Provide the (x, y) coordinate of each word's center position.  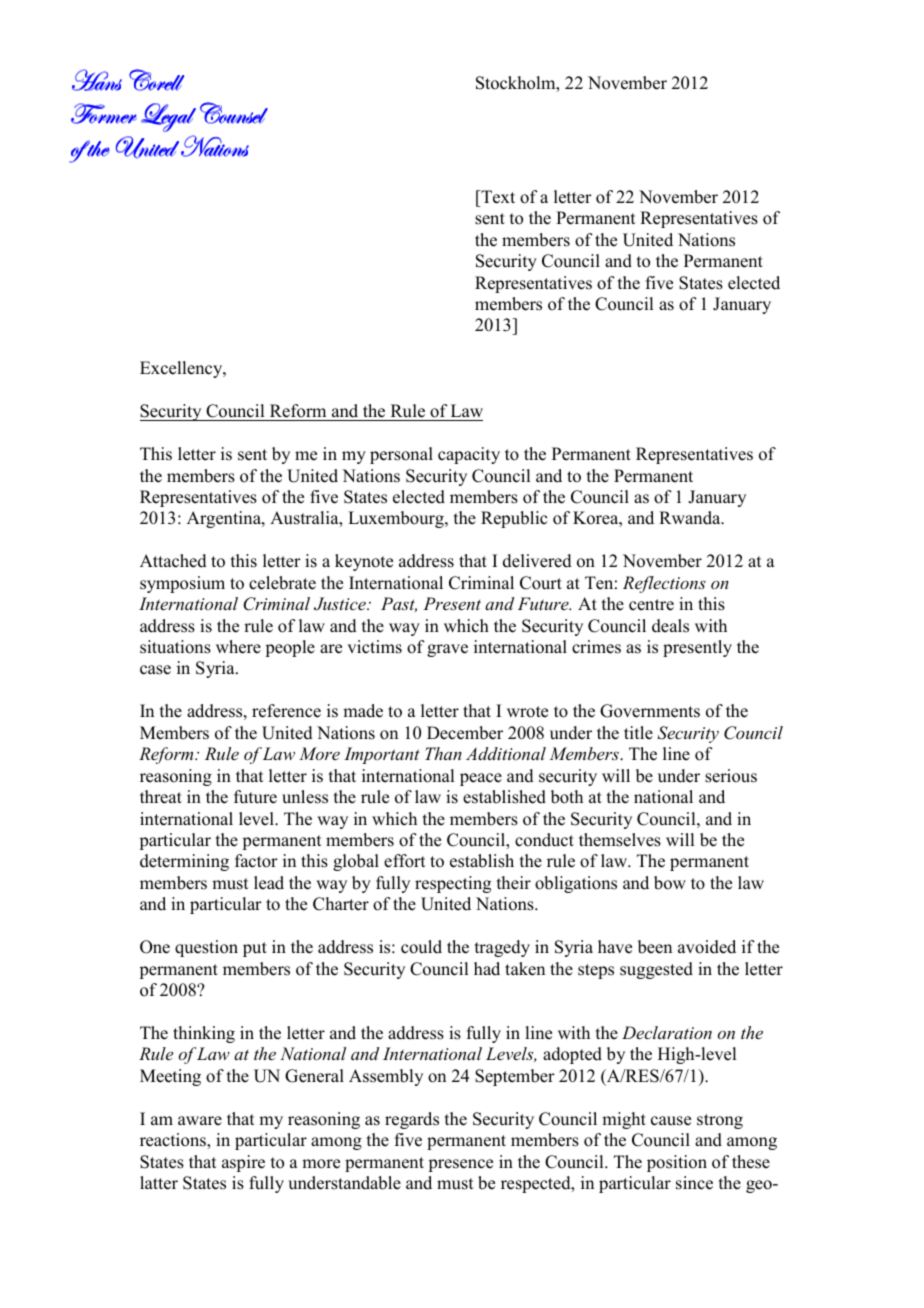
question (206, 948)
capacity (469, 455)
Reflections (664, 584)
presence (461, 1165)
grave (447, 650)
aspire (243, 1163)
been (655, 947)
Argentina (225, 519)
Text (497, 197)
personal (401, 455)
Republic (514, 519)
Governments (650, 711)
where (238, 647)
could (421, 947)
